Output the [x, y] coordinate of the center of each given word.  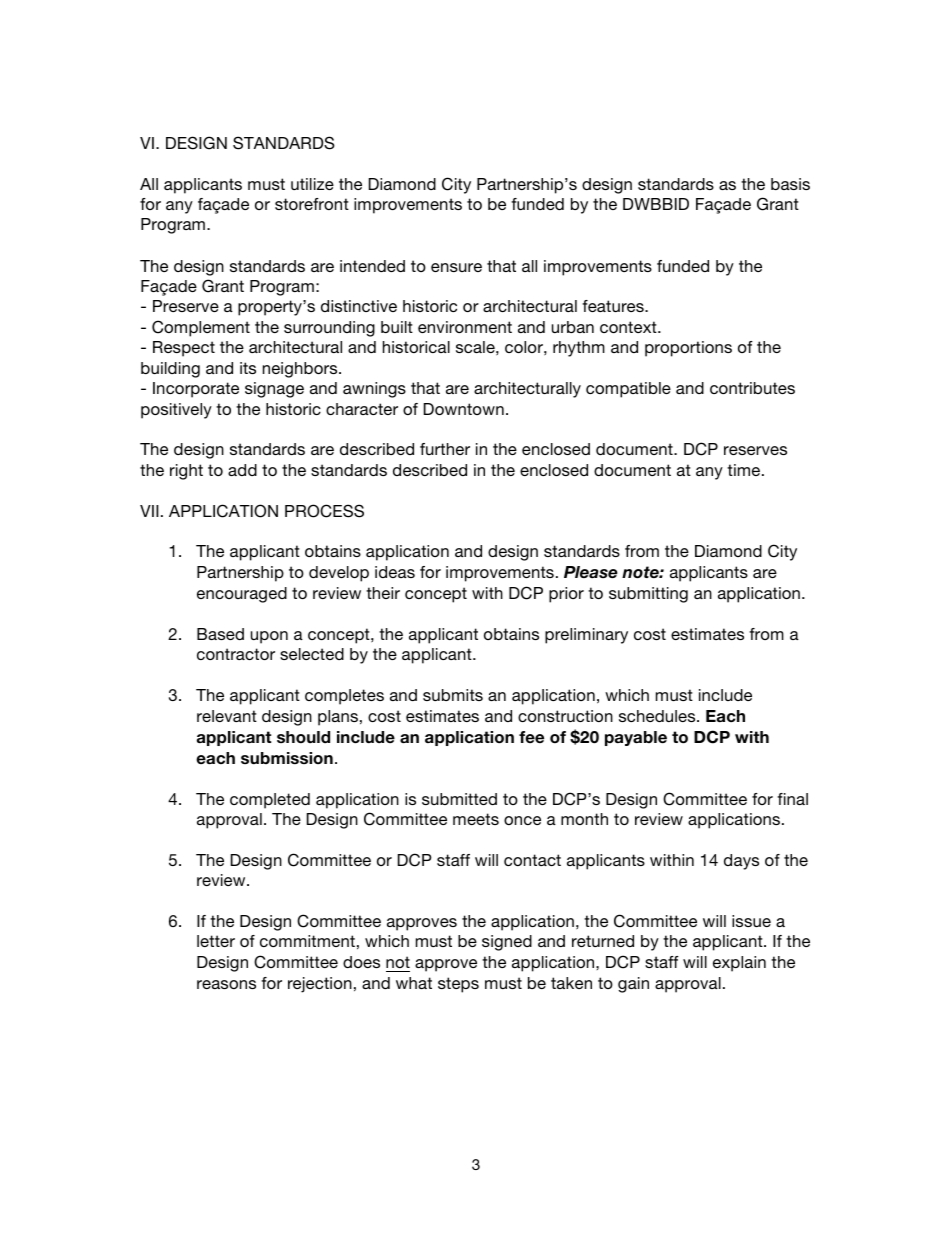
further [445, 449]
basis [790, 184]
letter [216, 941]
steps [458, 985]
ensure [456, 267]
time [745, 470]
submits [453, 695]
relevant [227, 716]
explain [739, 964]
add [242, 470]
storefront [312, 204]
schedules [658, 716]
